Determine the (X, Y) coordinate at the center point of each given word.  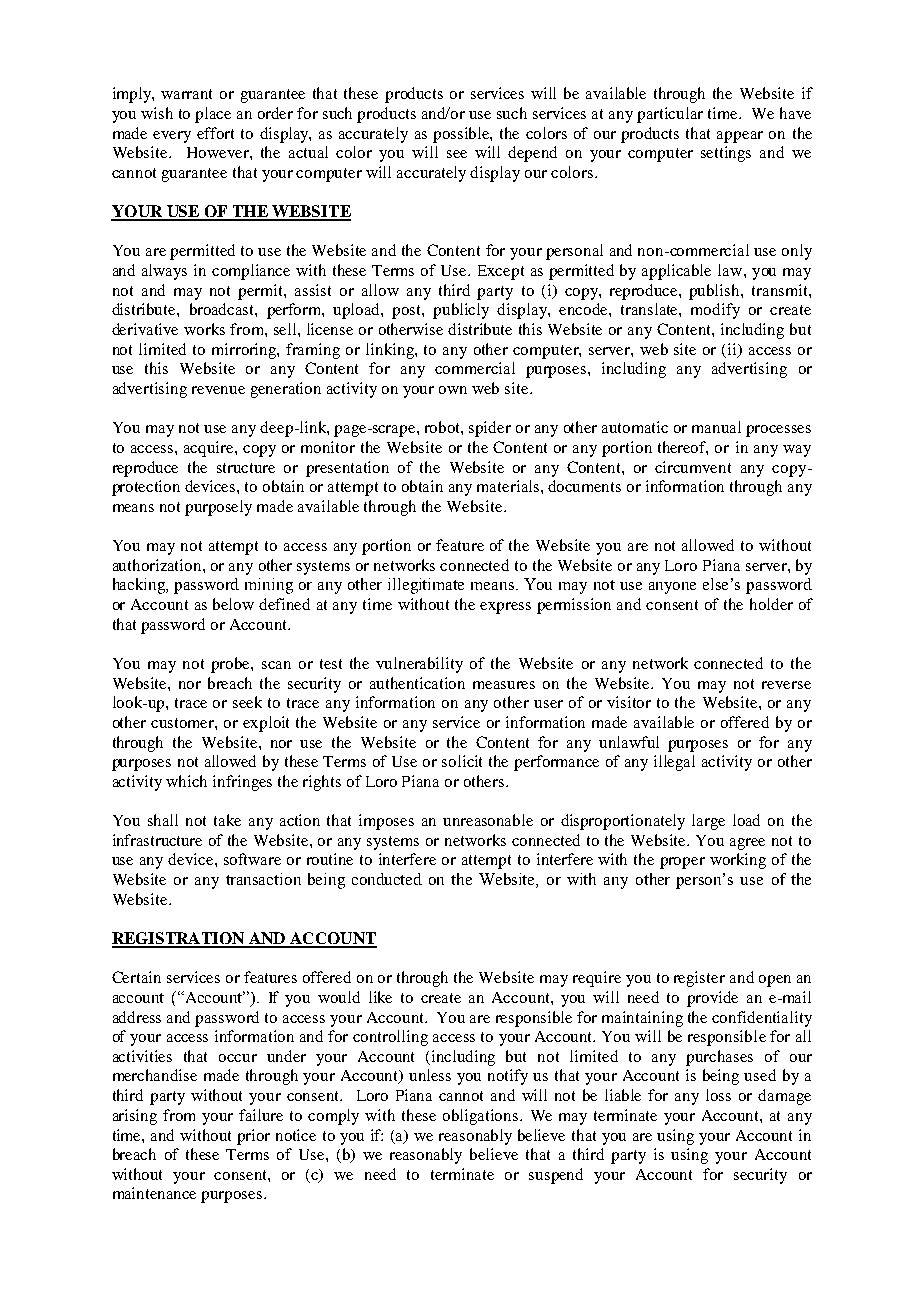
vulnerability (419, 665)
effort (215, 133)
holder (771, 604)
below (233, 604)
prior (253, 1137)
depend (532, 154)
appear (740, 137)
